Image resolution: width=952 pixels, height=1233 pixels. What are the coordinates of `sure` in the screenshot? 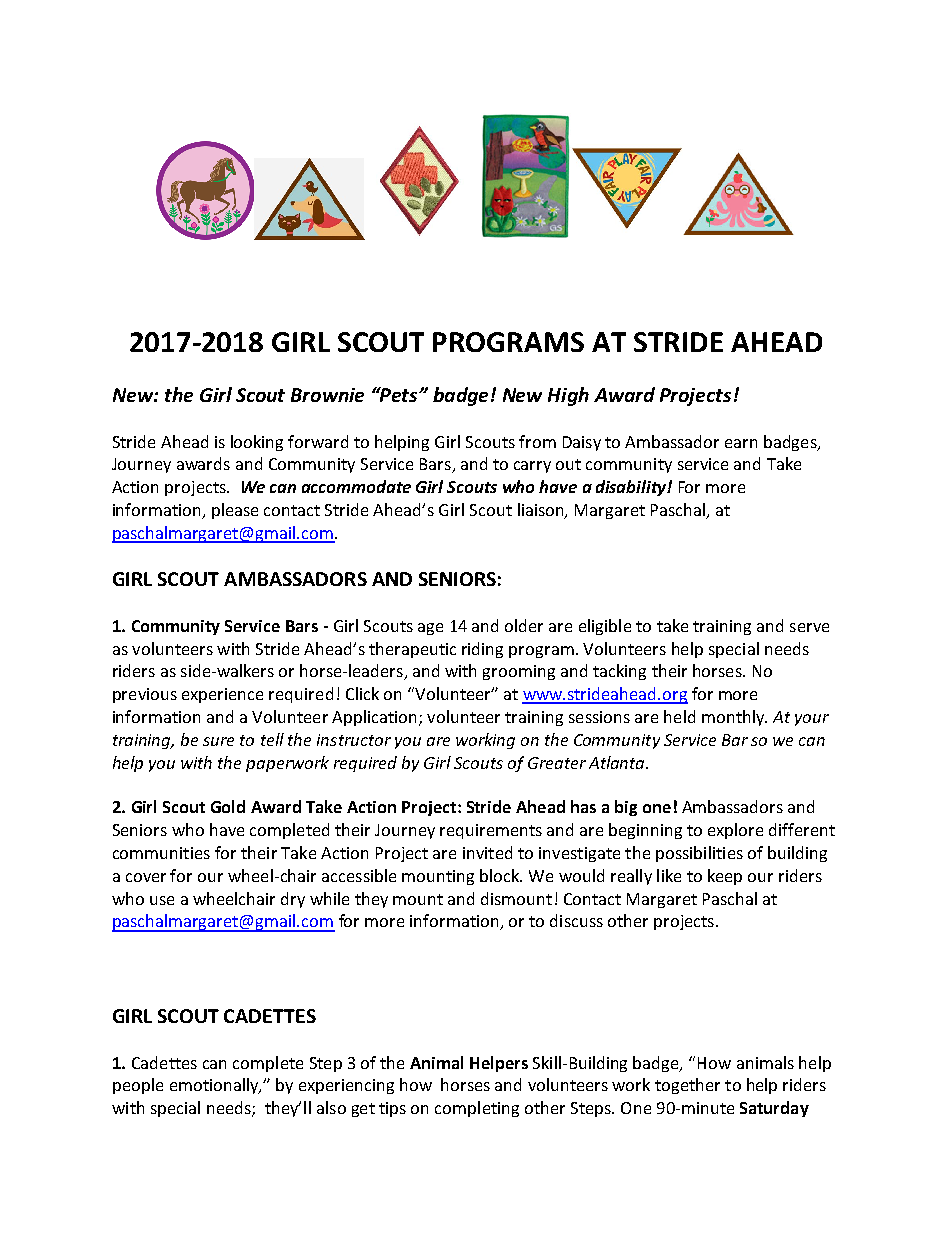 It's located at (218, 741).
